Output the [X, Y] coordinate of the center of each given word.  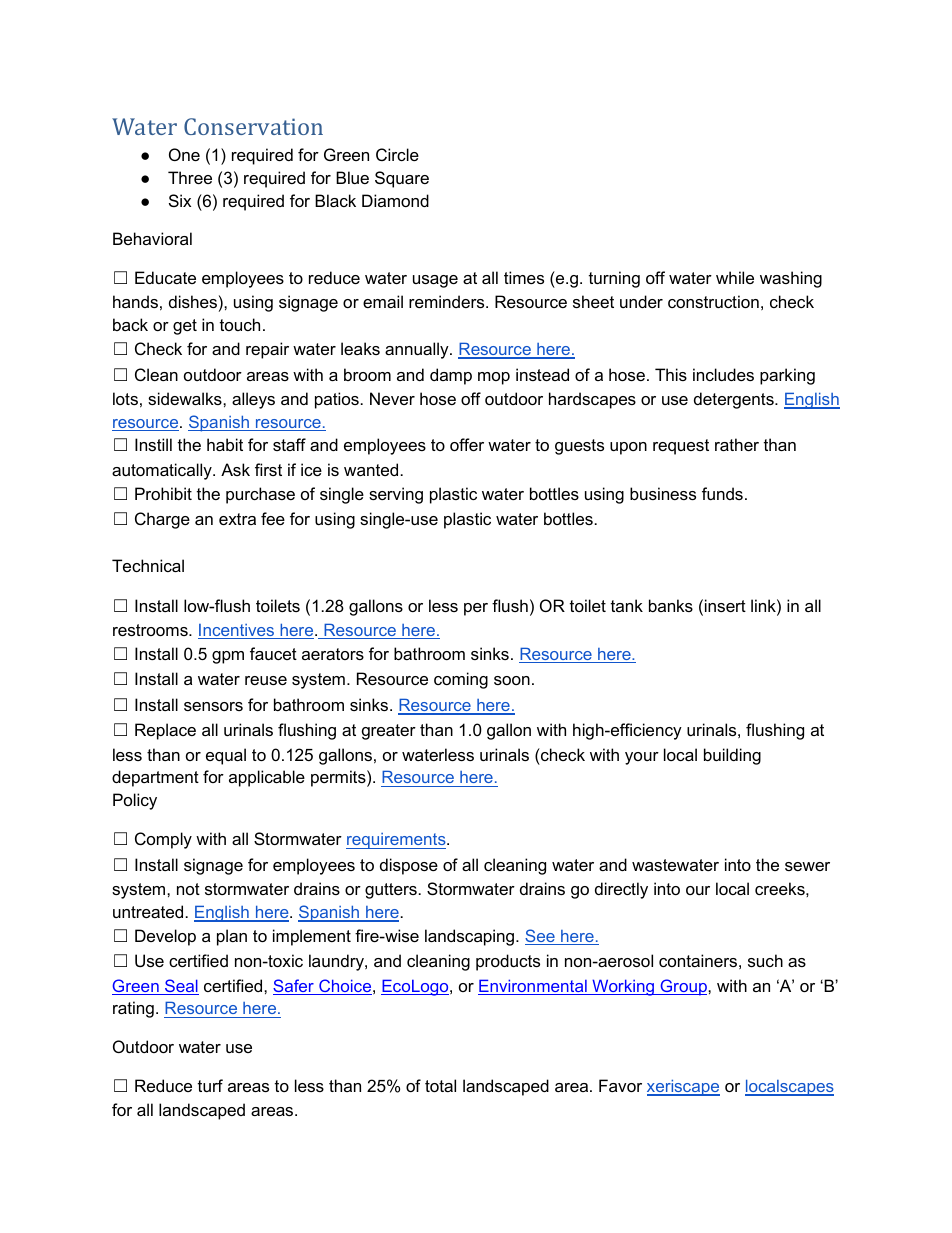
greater [389, 732]
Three [190, 177]
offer [467, 444]
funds [722, 493]
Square [402, 179]
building [732, 756]
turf [210, 1085]
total [440, 1085]
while [735, 277]
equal [226, 756]
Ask [235, 469]
